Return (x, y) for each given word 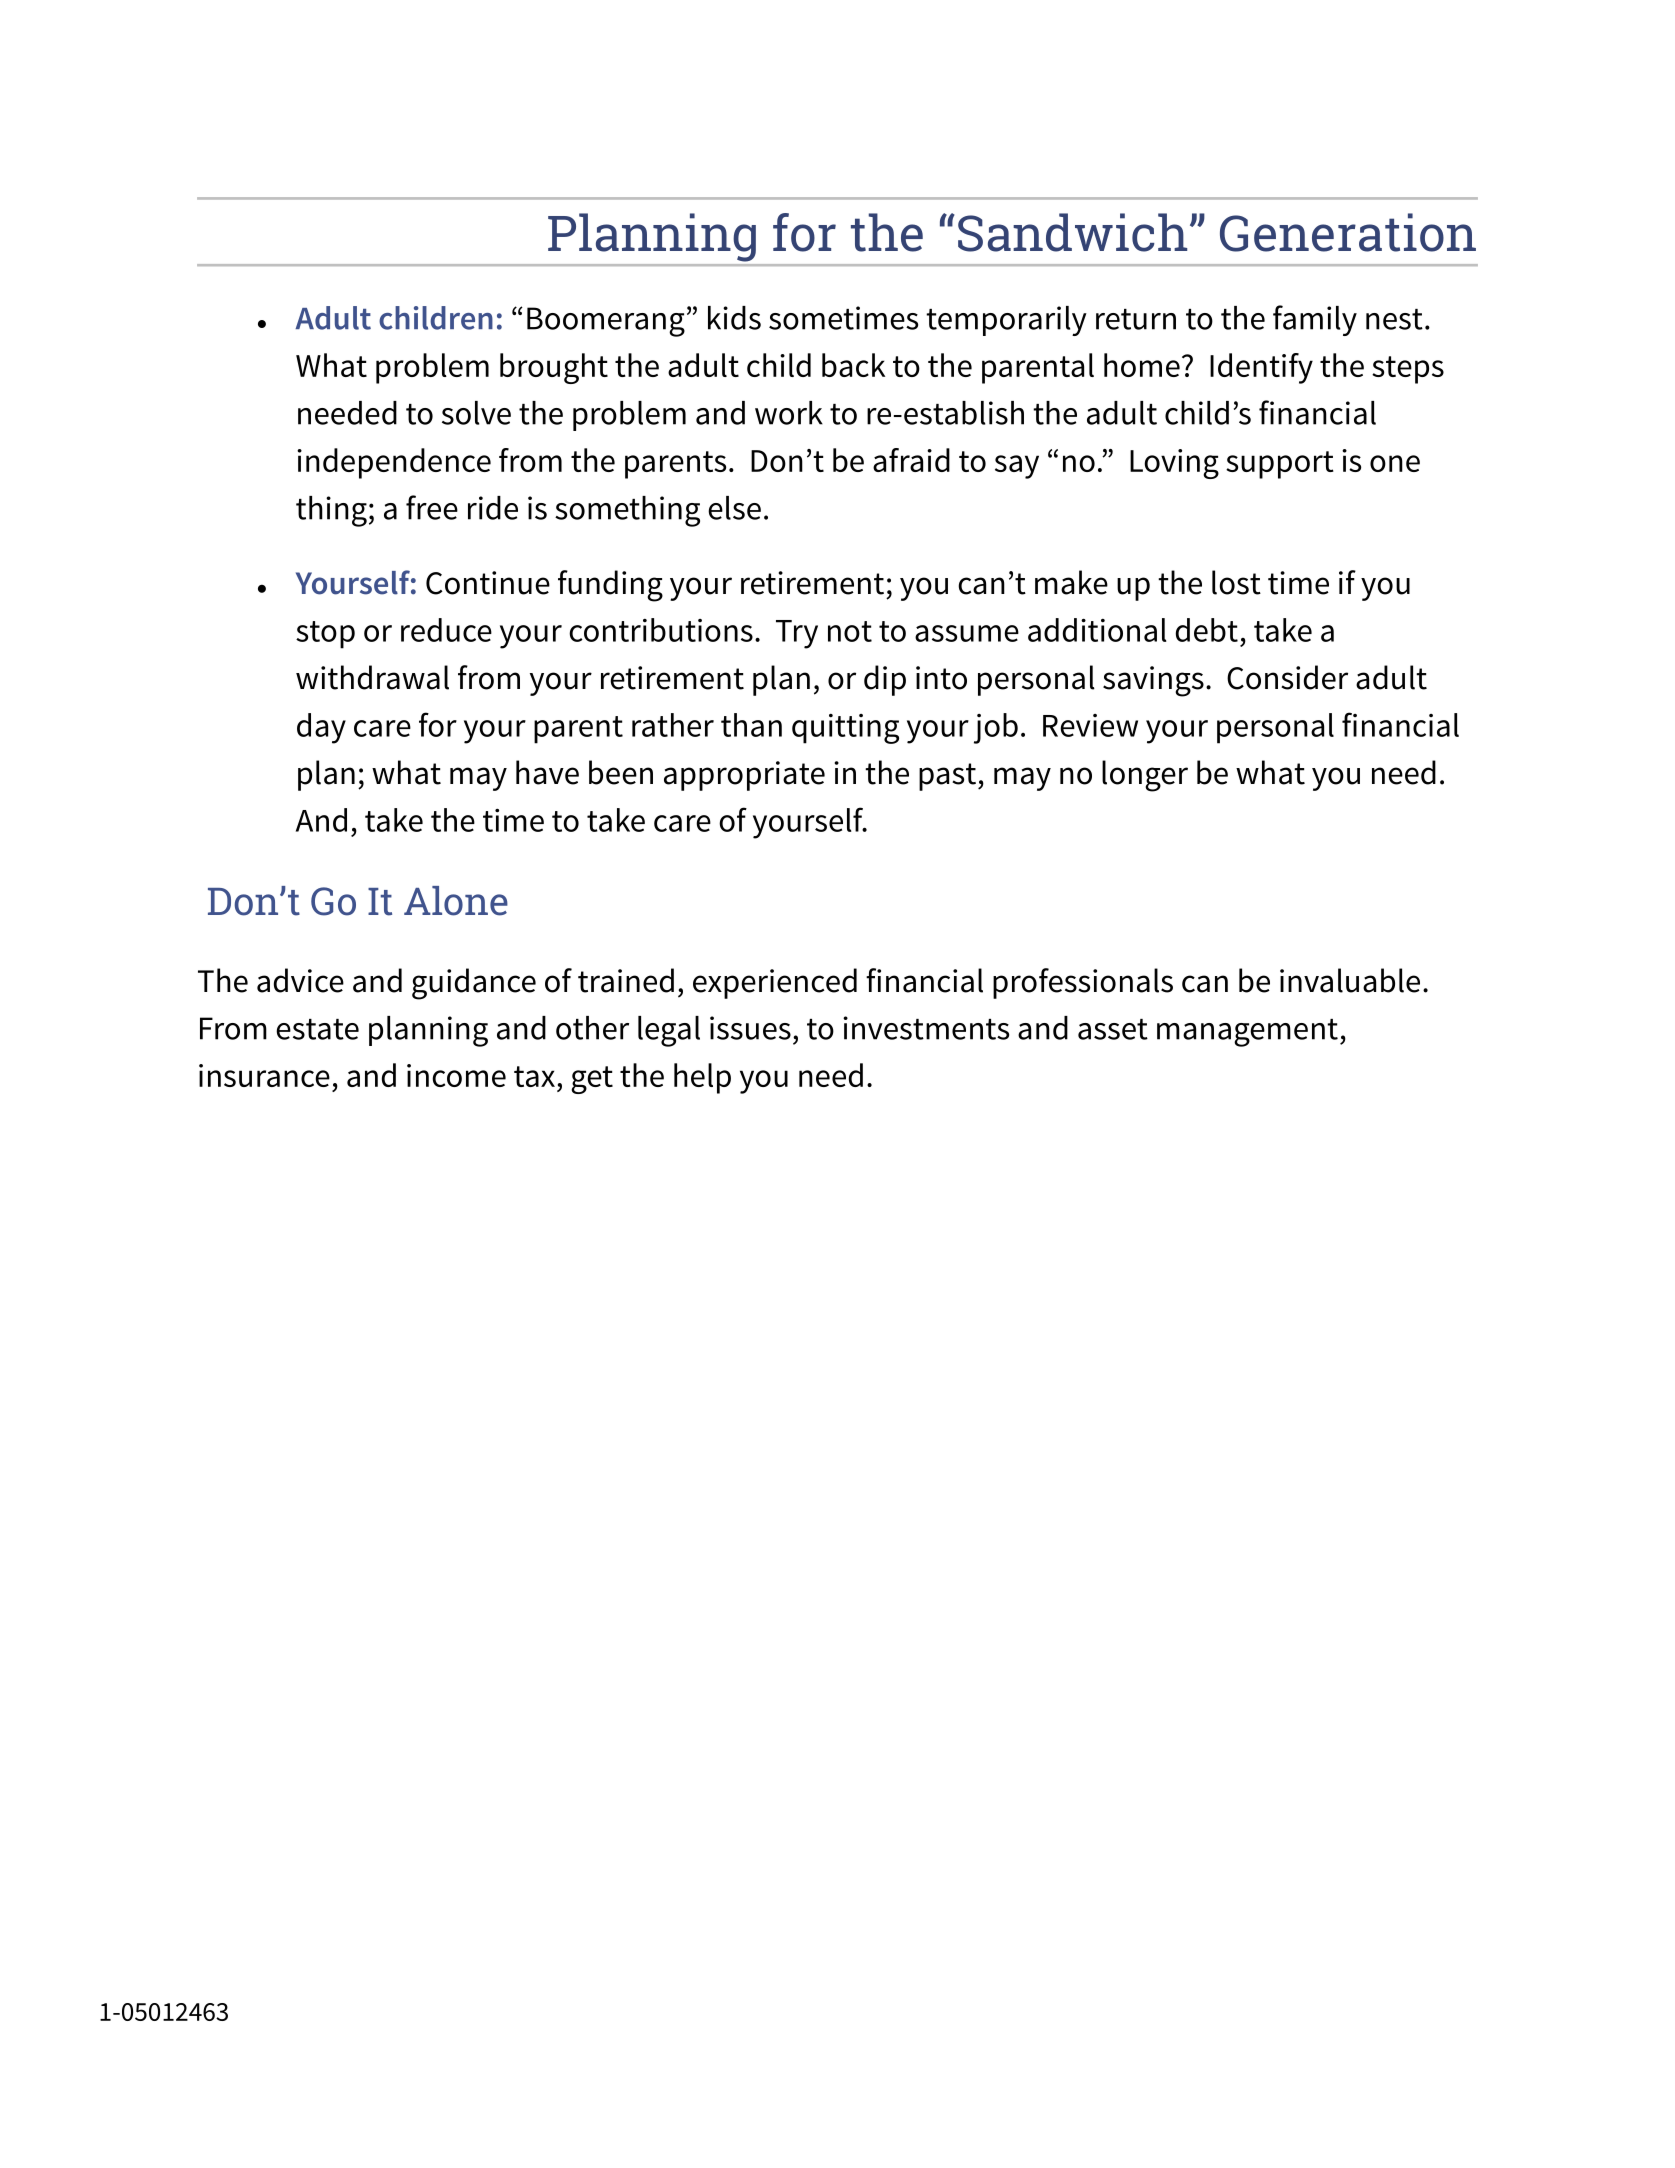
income (456, 1075)
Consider (1287, 677)
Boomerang (606, 322)
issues (750, 1028)
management (1247, 1033)
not (850, 631)
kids (734, 318)
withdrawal (372, 677)
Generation (1348, 232)
